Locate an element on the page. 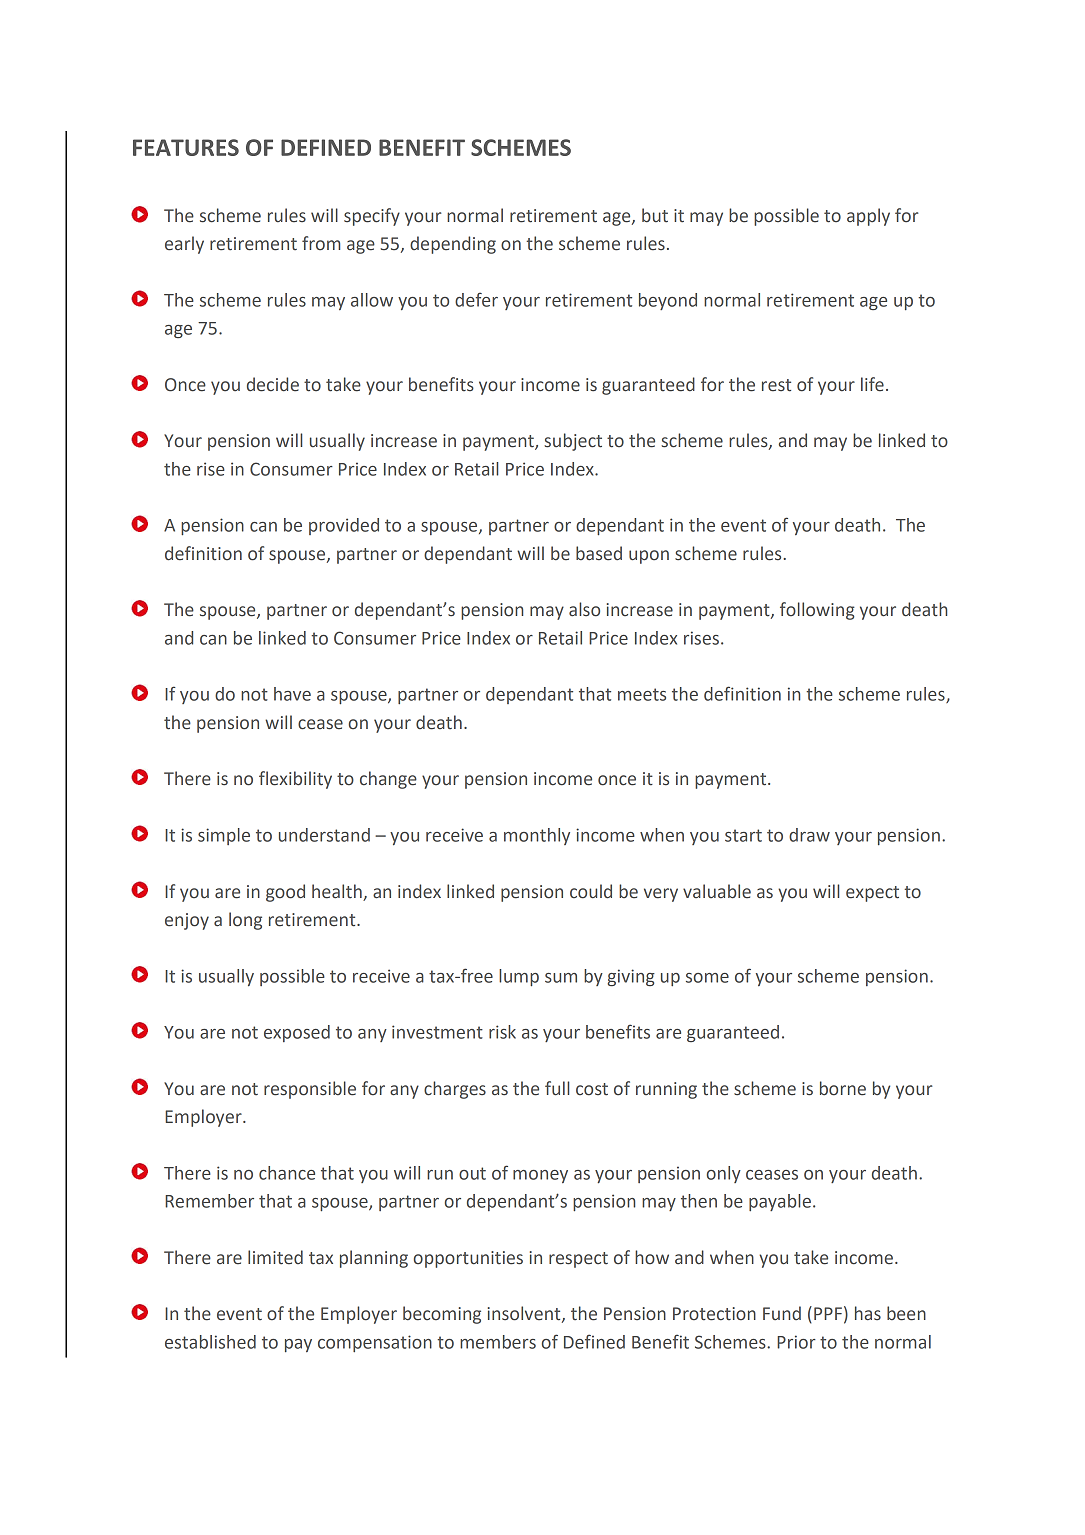 Image resolution: width=1085 pixels, height=1535 pixels. flexibility is located at coordinates (295, 780).
